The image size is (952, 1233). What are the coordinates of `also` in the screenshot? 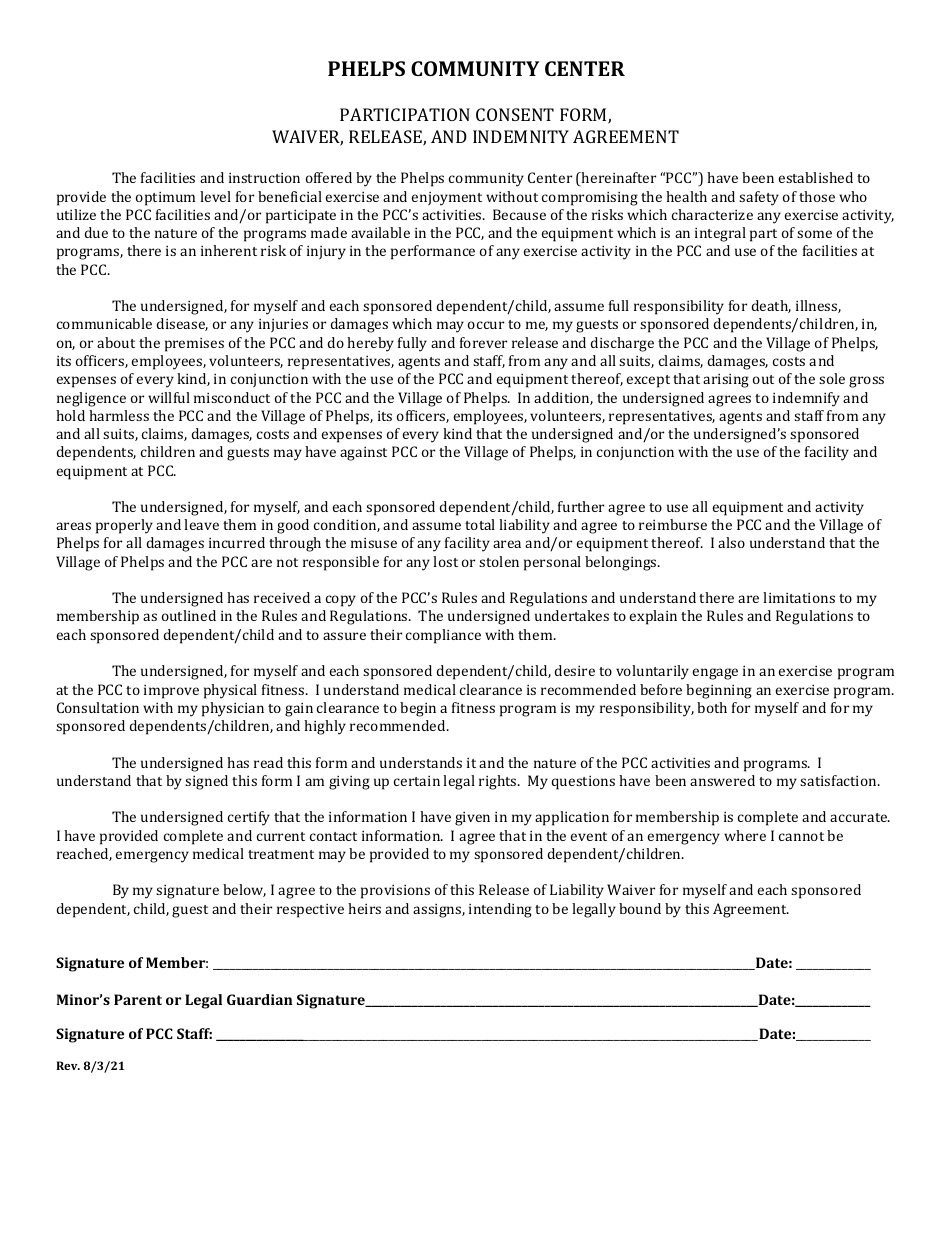 It's located at (731, 542).
